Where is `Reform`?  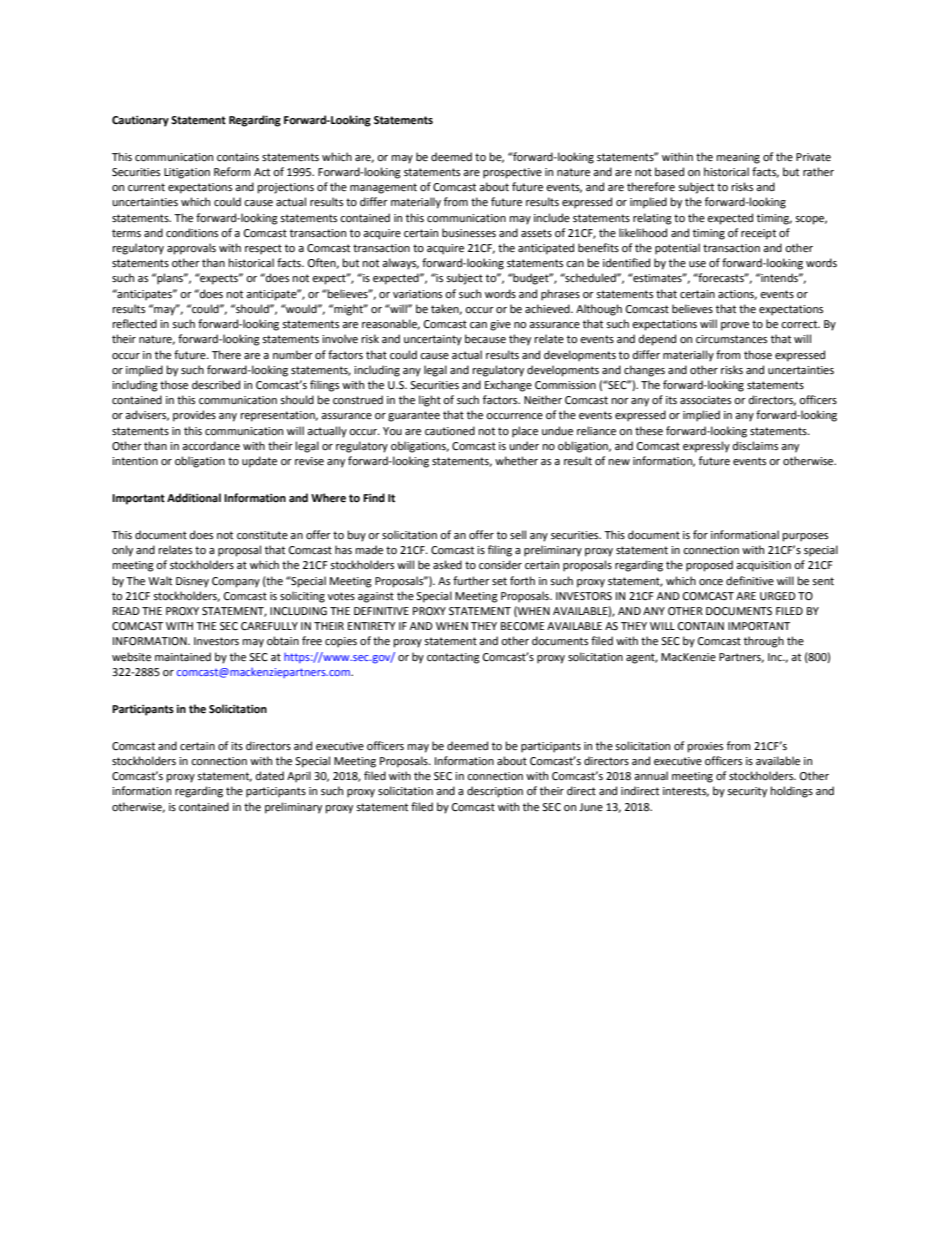
Reform is located at coordinates (232, 172).
